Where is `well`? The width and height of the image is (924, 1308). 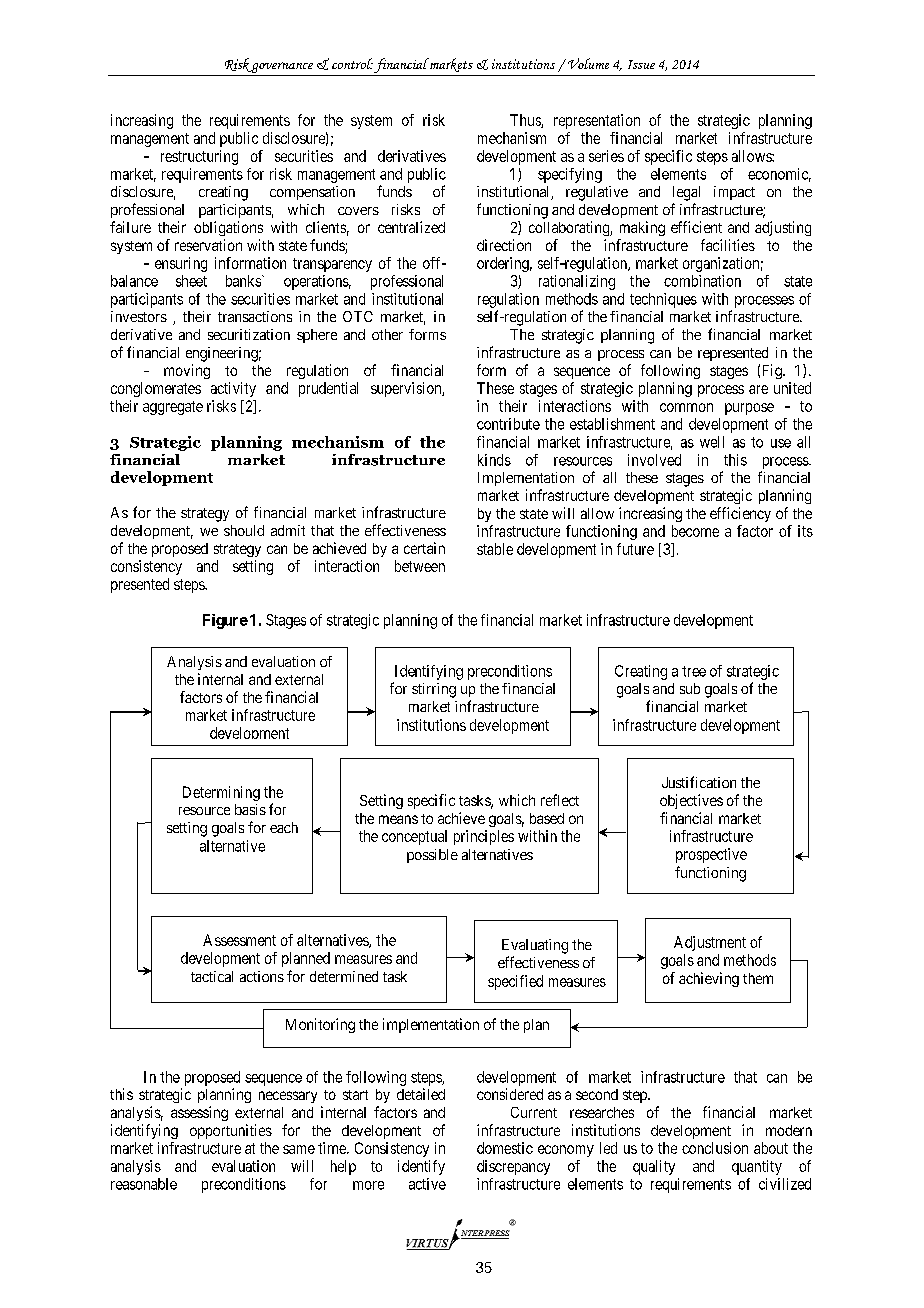
well is located at coordinates (712, 442).
